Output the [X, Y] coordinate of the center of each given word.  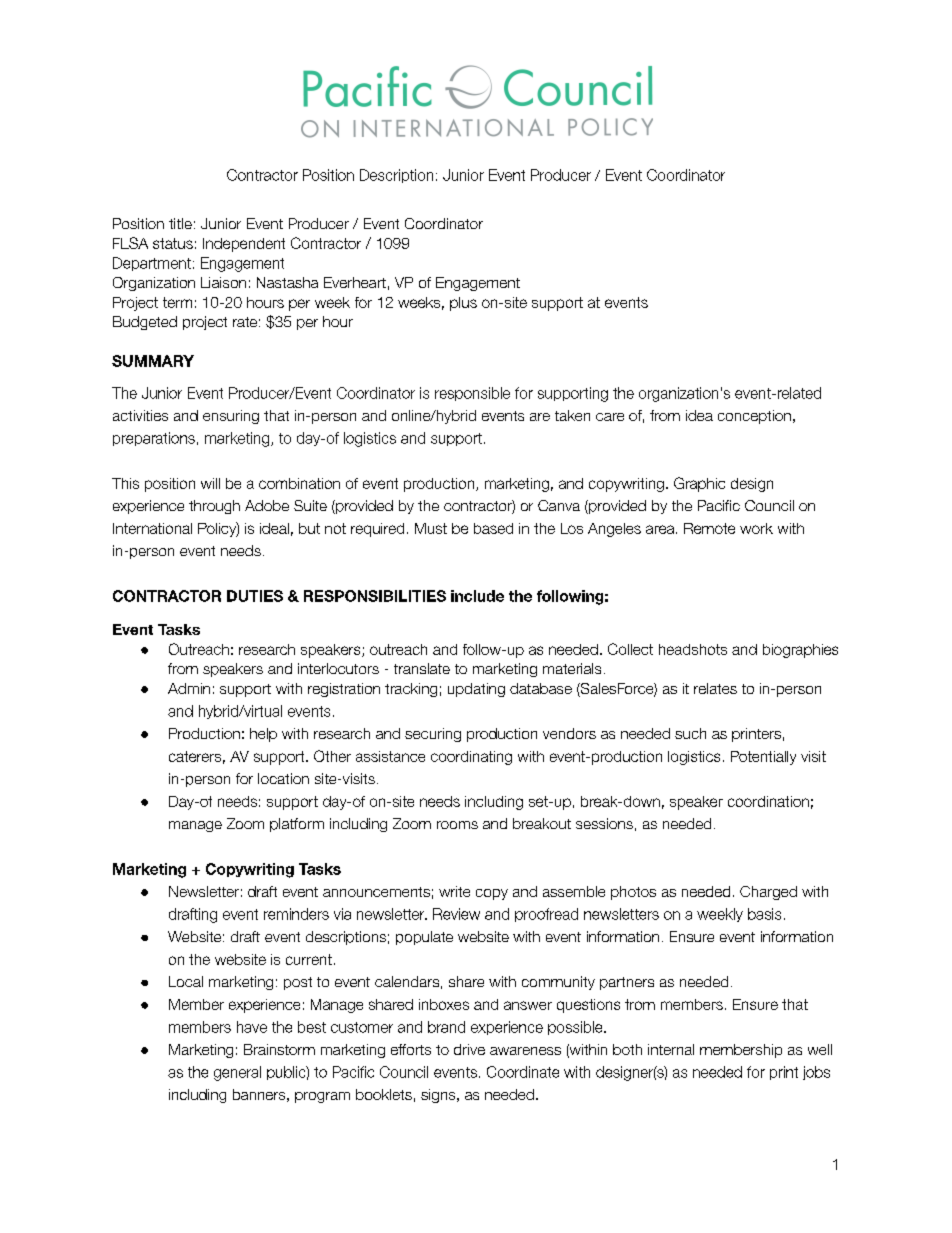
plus [463, 304]
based [493, 528]
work [756, 528]
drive [469, 1049]
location [283, 778]
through [214, 507]
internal [671, 1049]
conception [754, 417]
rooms [457, 825]
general [237, 1073]
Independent [244, 245]
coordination [768, 801]
